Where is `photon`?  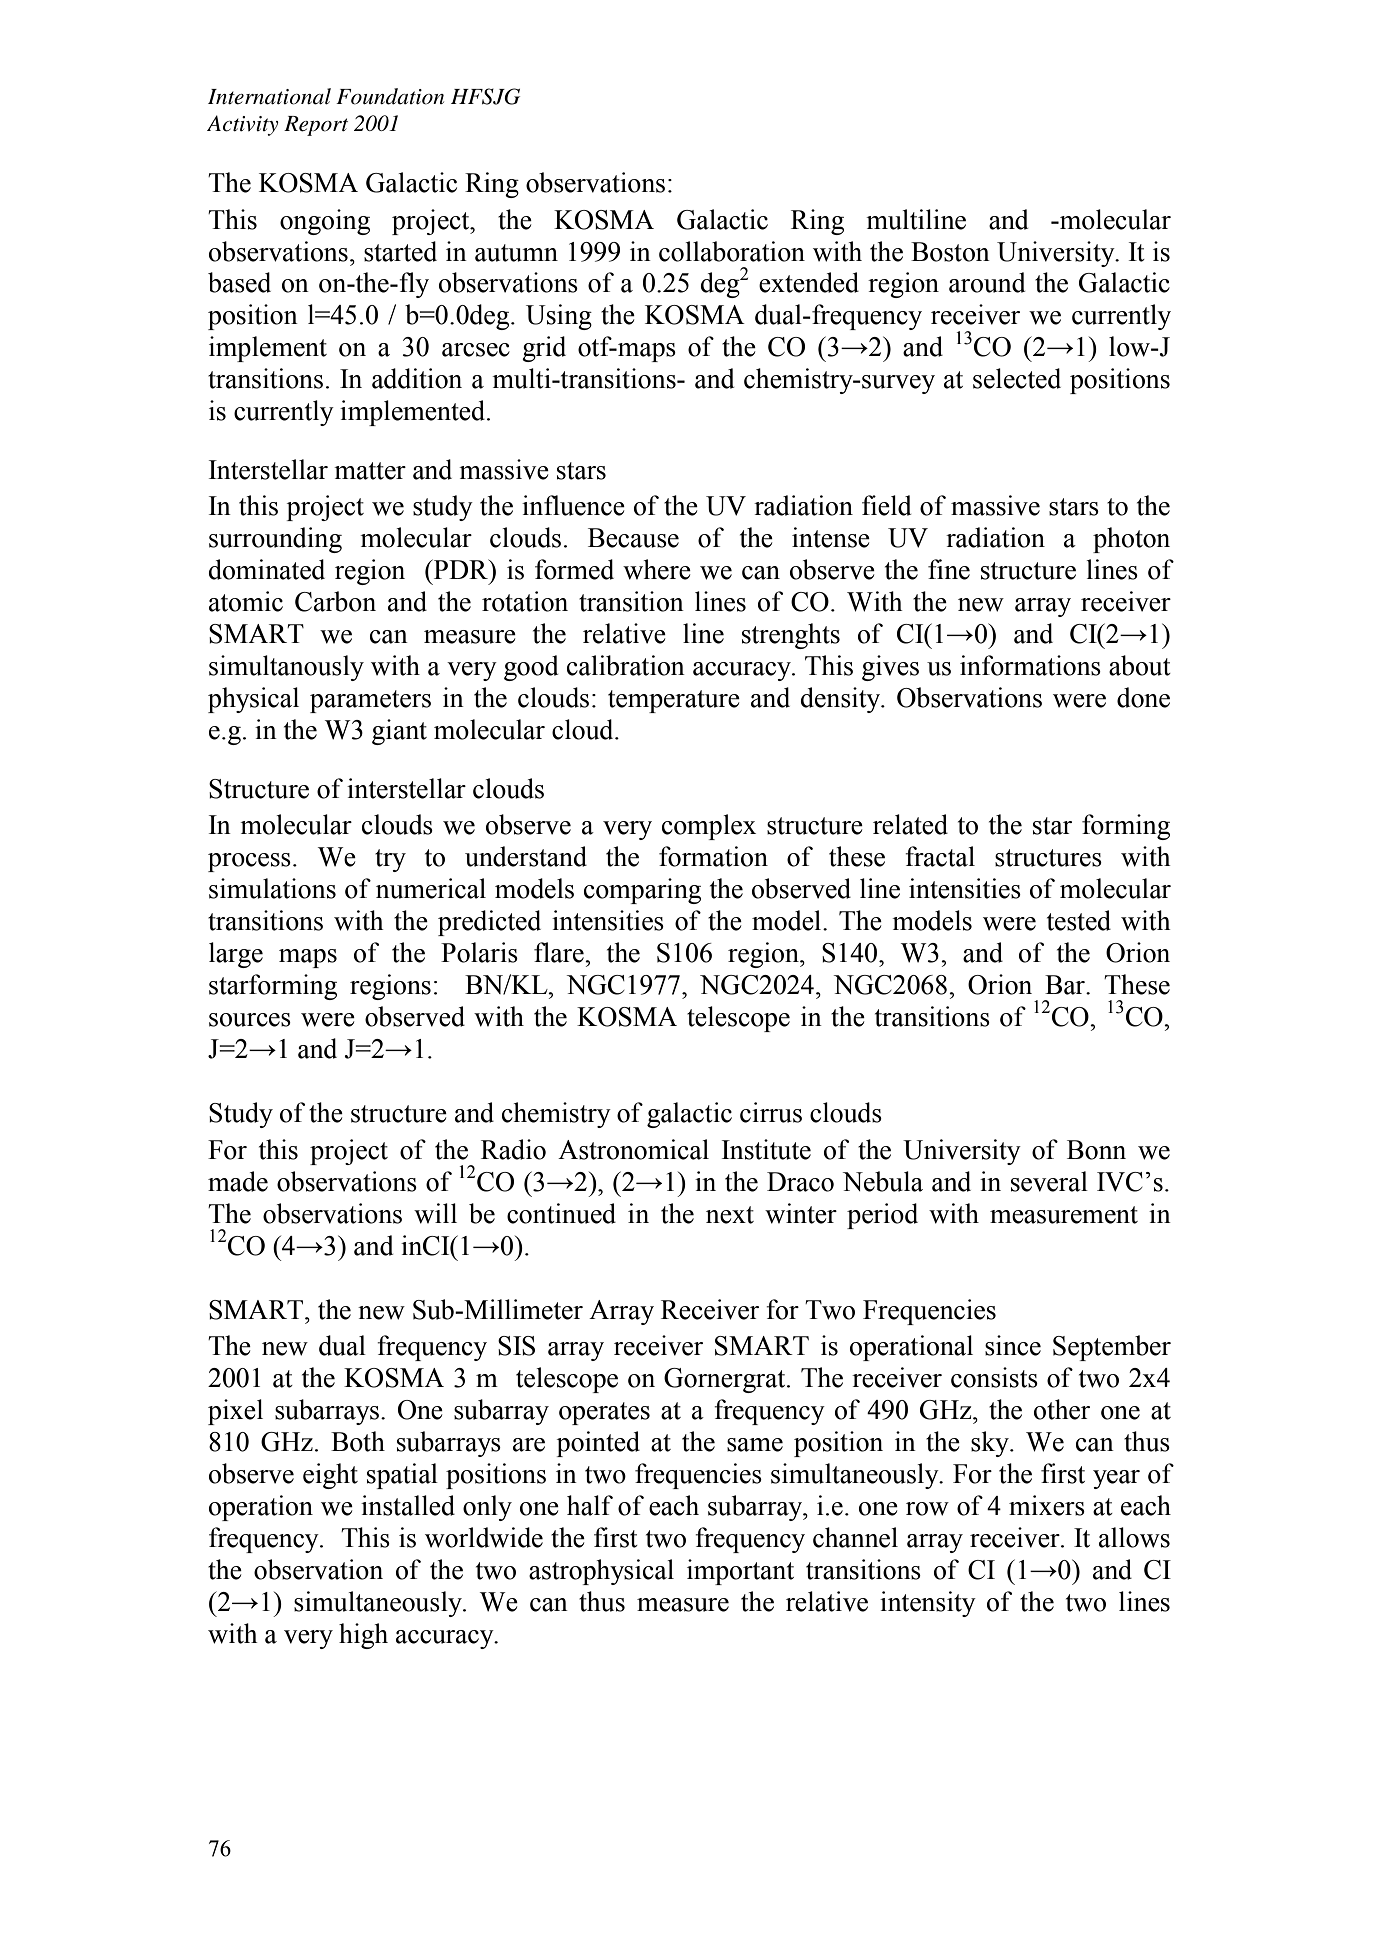
photon is located at coordinates (1131, 540).
